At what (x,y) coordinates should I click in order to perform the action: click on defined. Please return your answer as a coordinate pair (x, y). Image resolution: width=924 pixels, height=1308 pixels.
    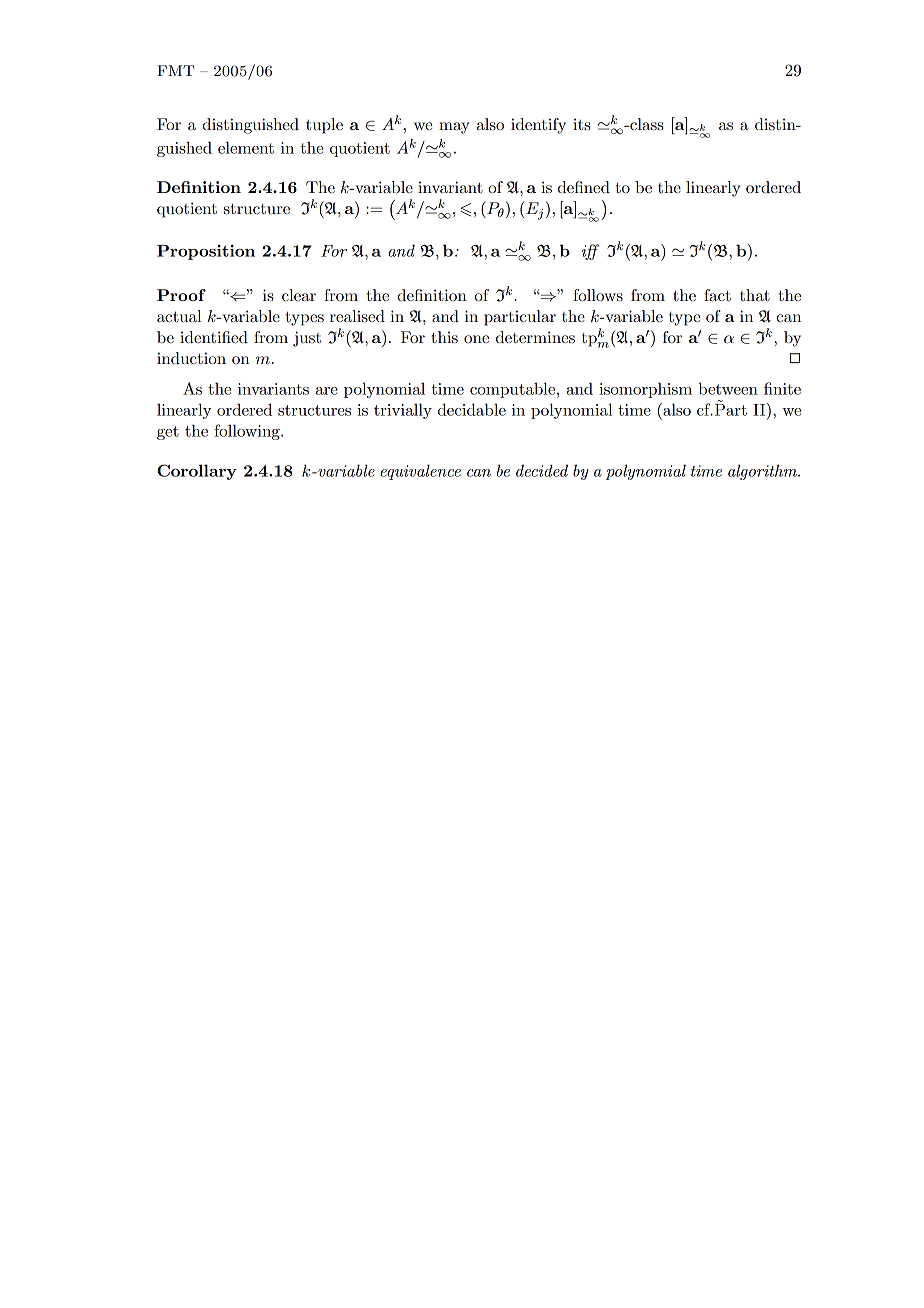
    Looking at the image, I should click on (584, 187).
